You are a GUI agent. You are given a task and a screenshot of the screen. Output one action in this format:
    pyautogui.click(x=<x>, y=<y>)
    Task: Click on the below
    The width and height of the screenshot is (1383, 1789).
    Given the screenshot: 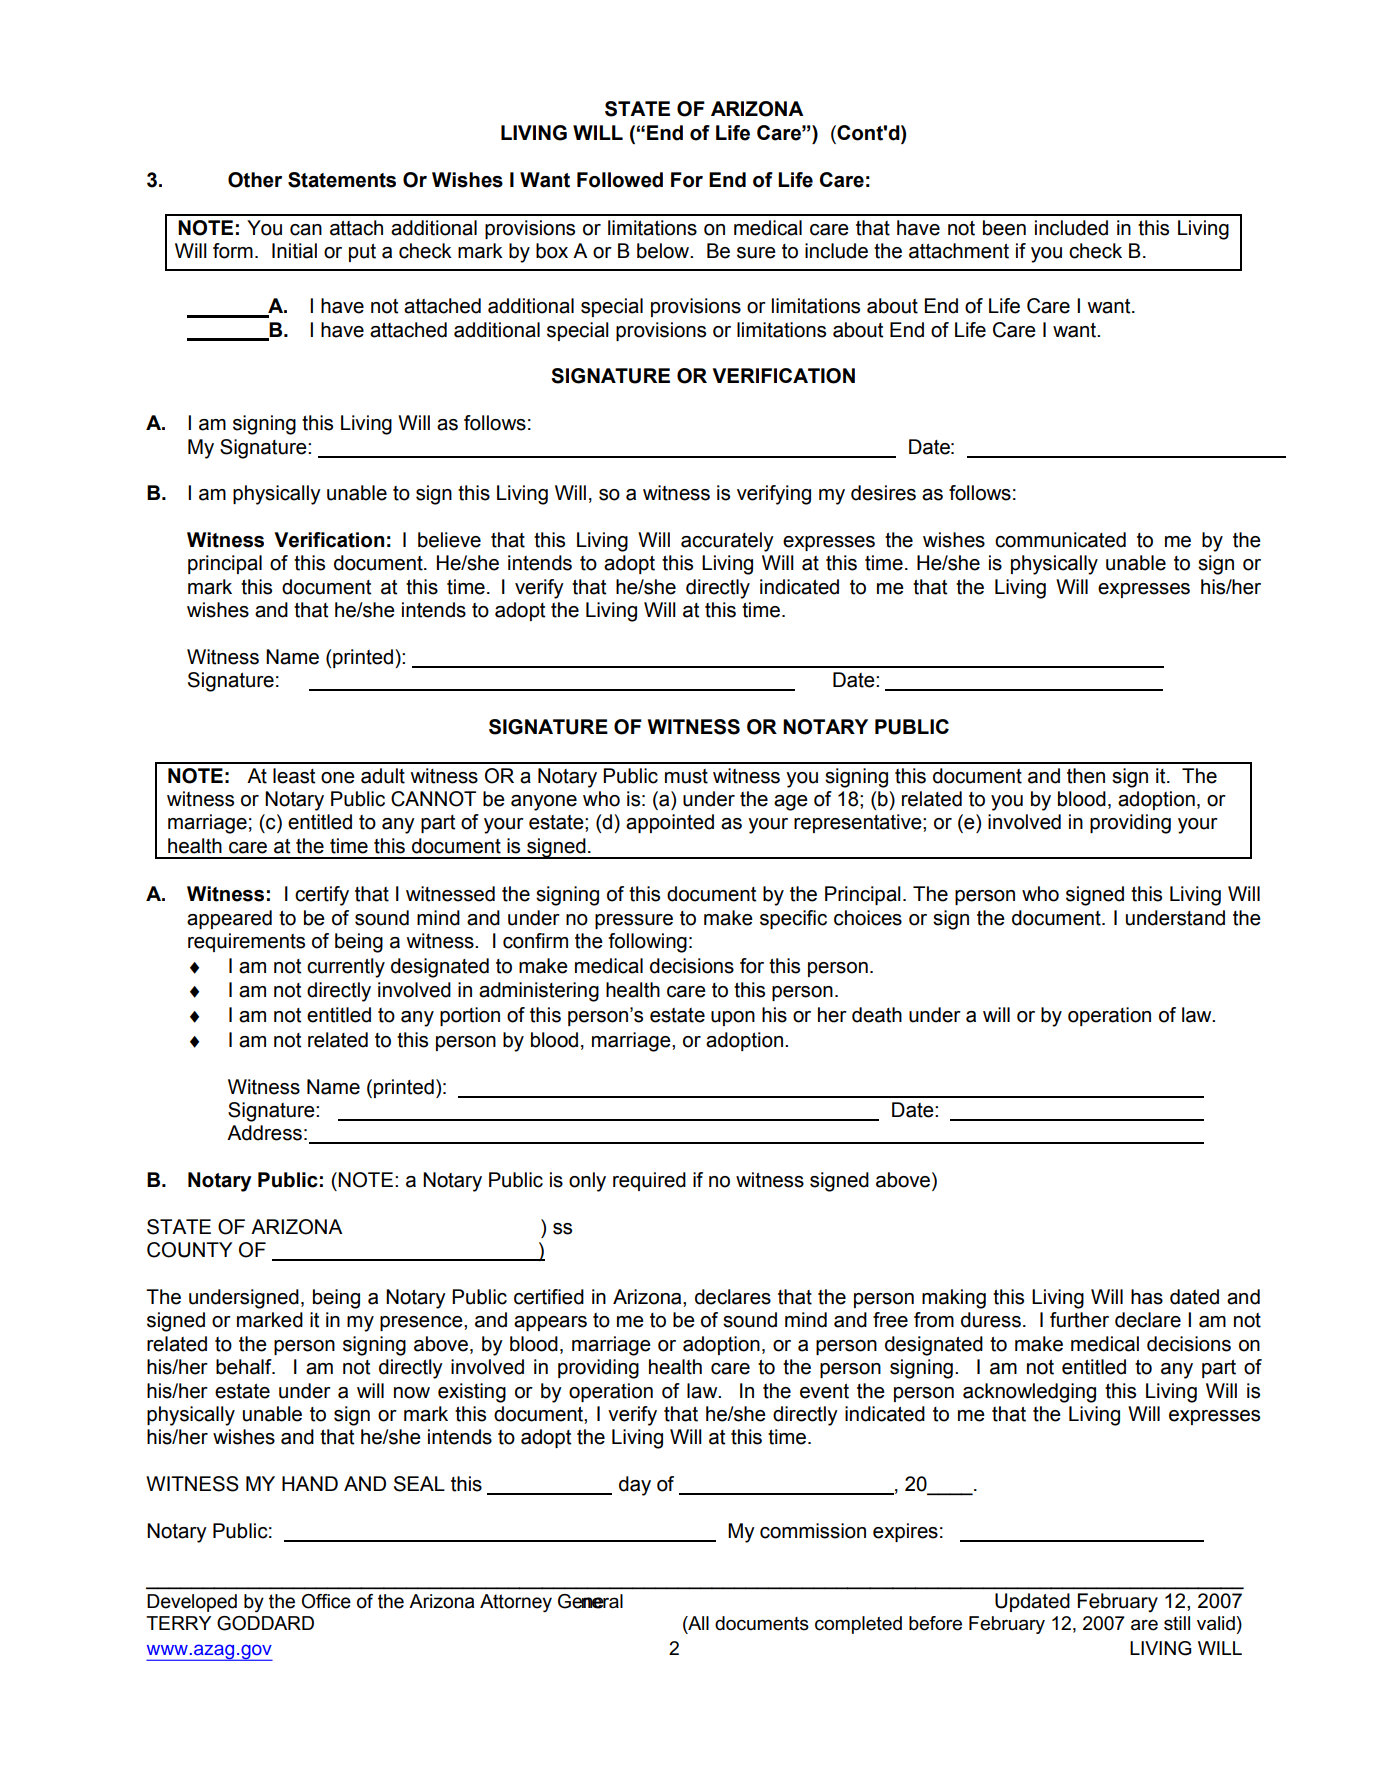 What is the action you would take?
    pyautogui.click(x=664, y=251)
